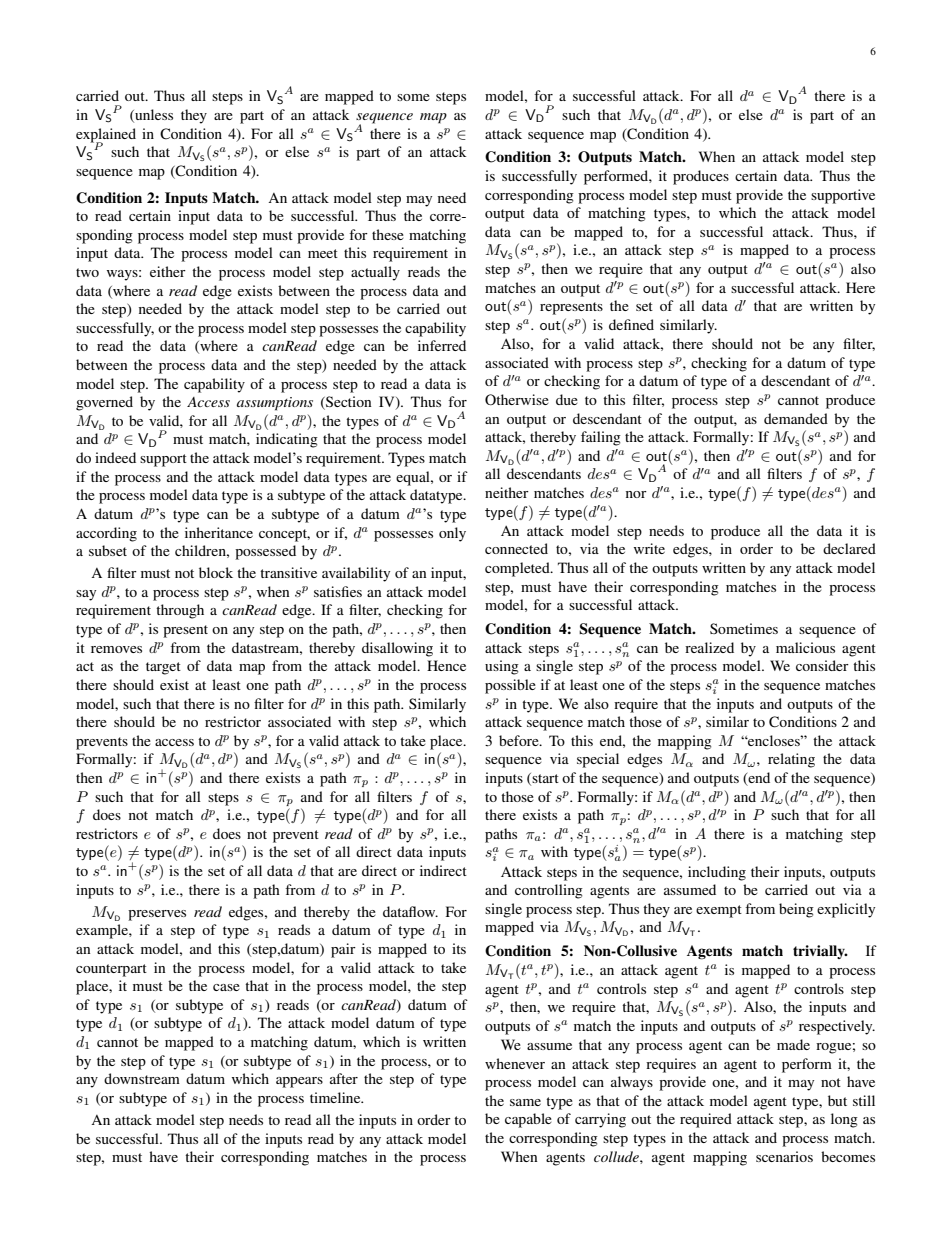 The height and width of the screenshot is (1233, 952). What do you see at coordinates (106, 136) in the screenshot?
I see `explained` at bounding box center [106, 136].
